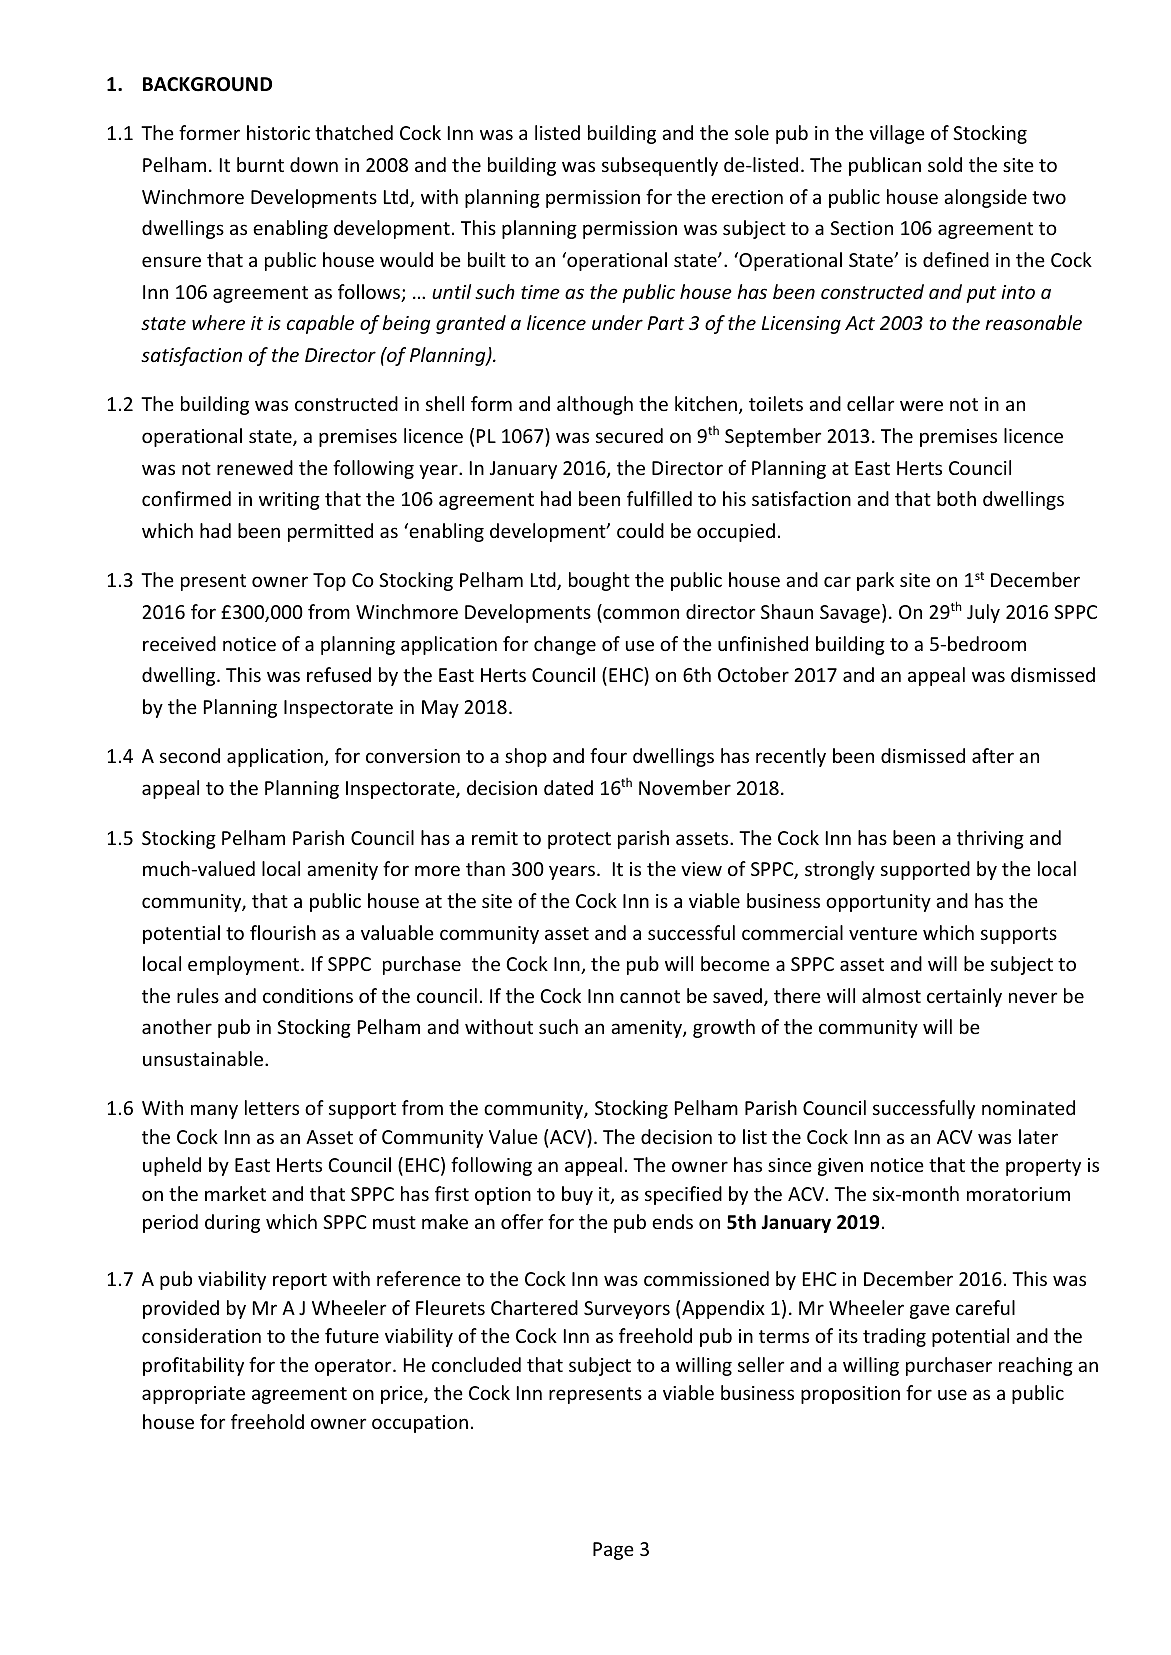 This screenshot has height=1655, width=1171. What do you see at coordinates (629, 435) in the screenshot?
I see `secured` at bounding box center [629, 435].
